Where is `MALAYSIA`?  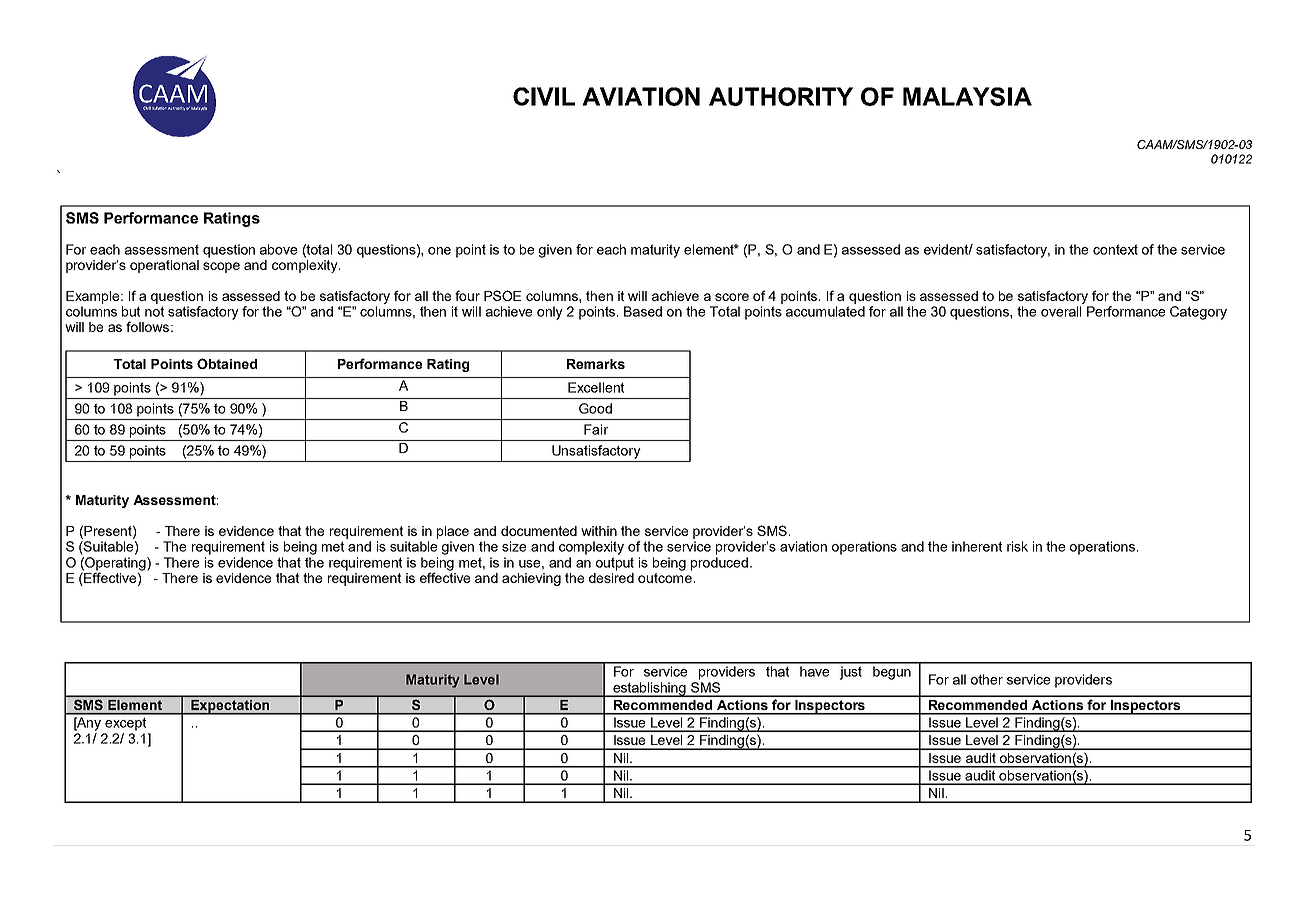
MALAYSIA is located at coordinates (967, 96).
